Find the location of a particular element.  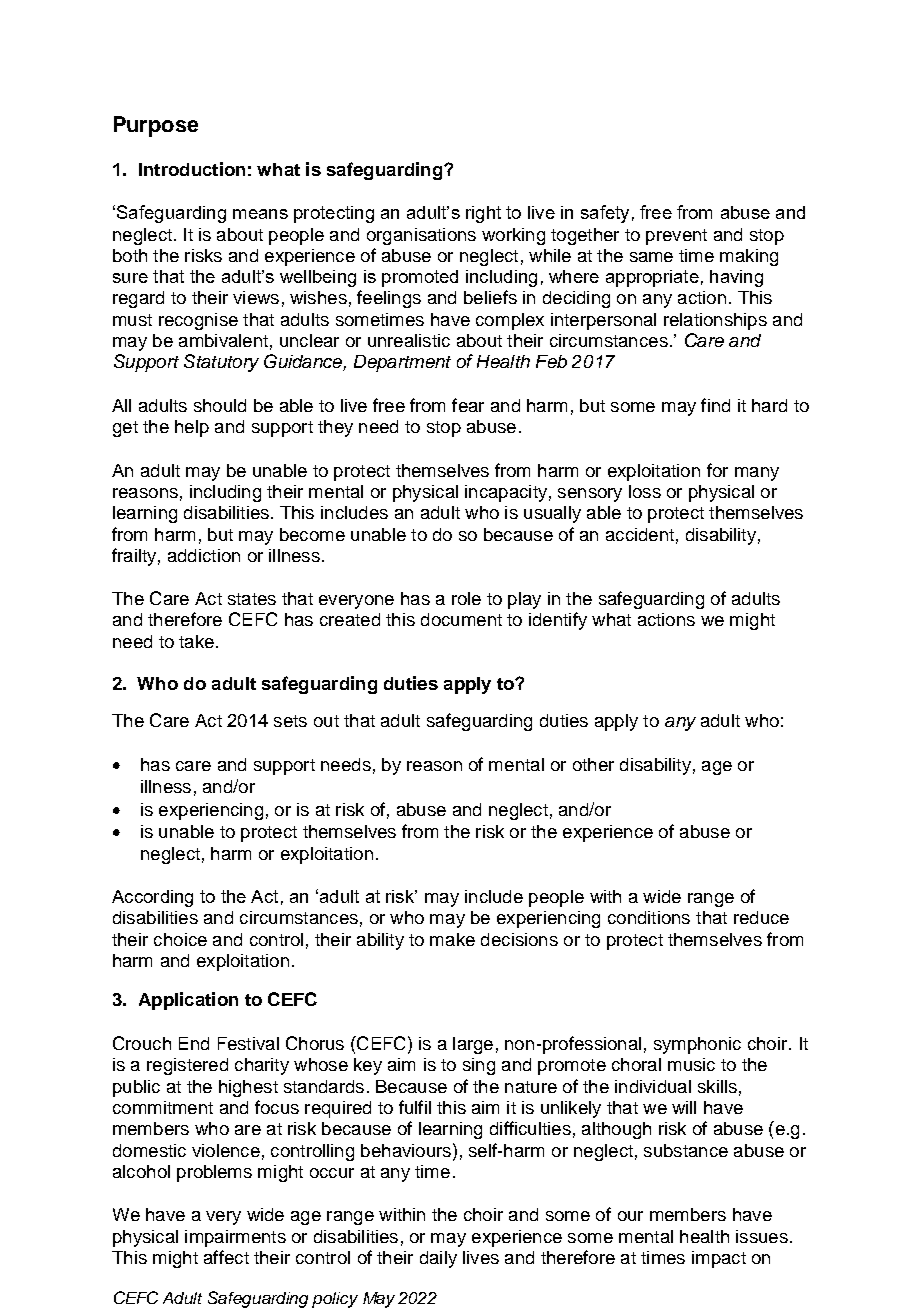

right is located at coordinates (483, 214).
